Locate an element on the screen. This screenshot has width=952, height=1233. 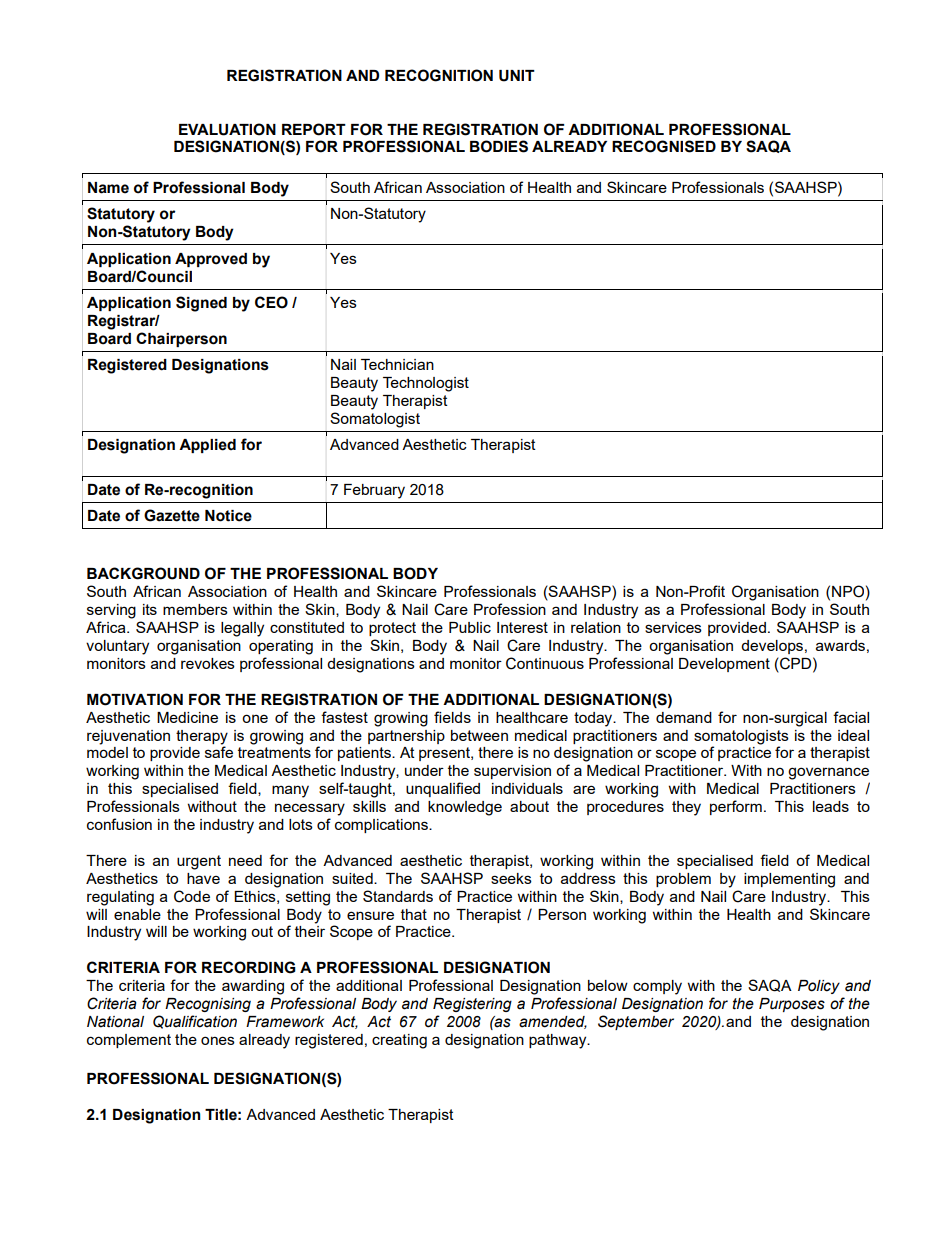
safe is located at coordinates (219, 752).
